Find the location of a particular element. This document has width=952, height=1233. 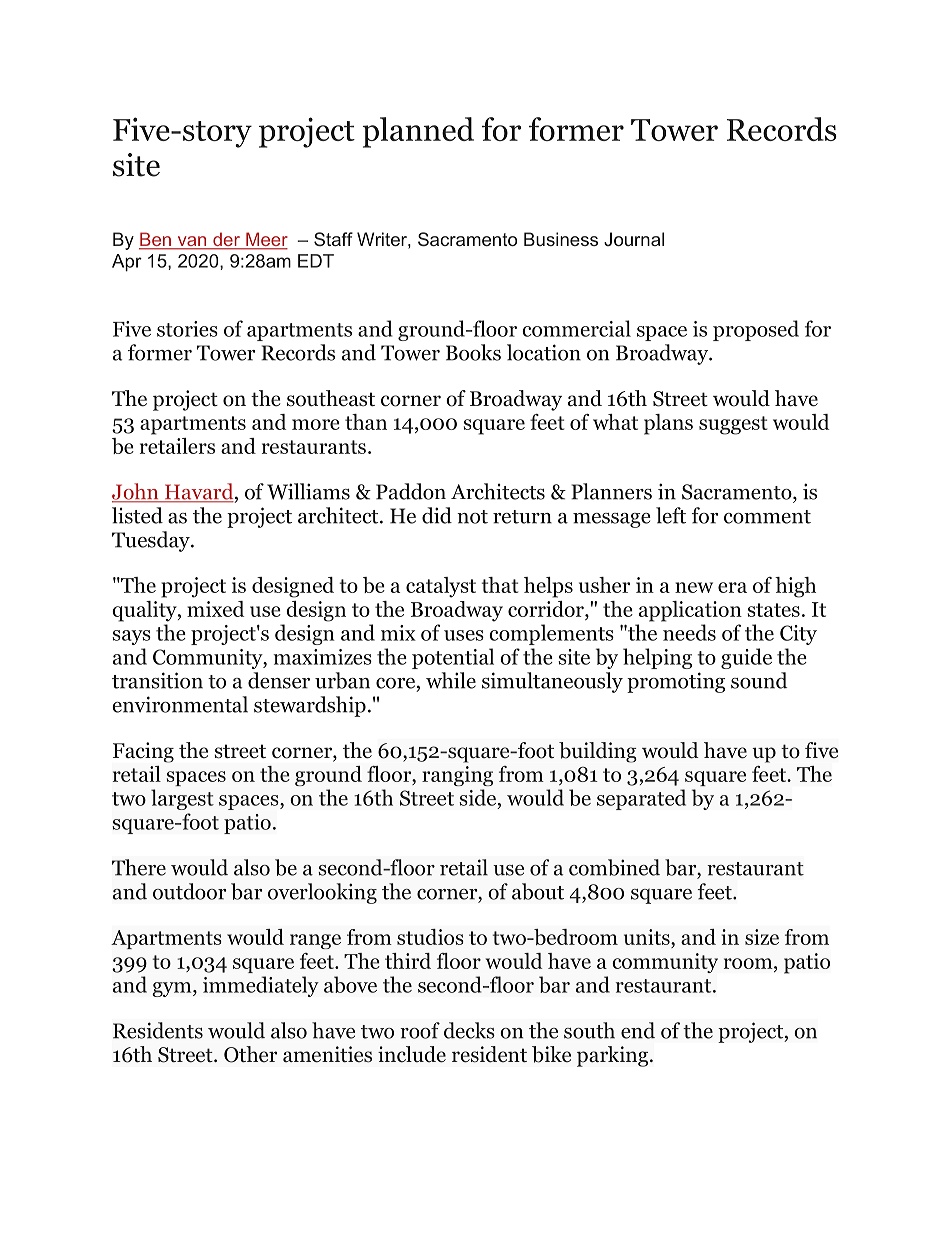

listed is located at coordinates (137, 515).
